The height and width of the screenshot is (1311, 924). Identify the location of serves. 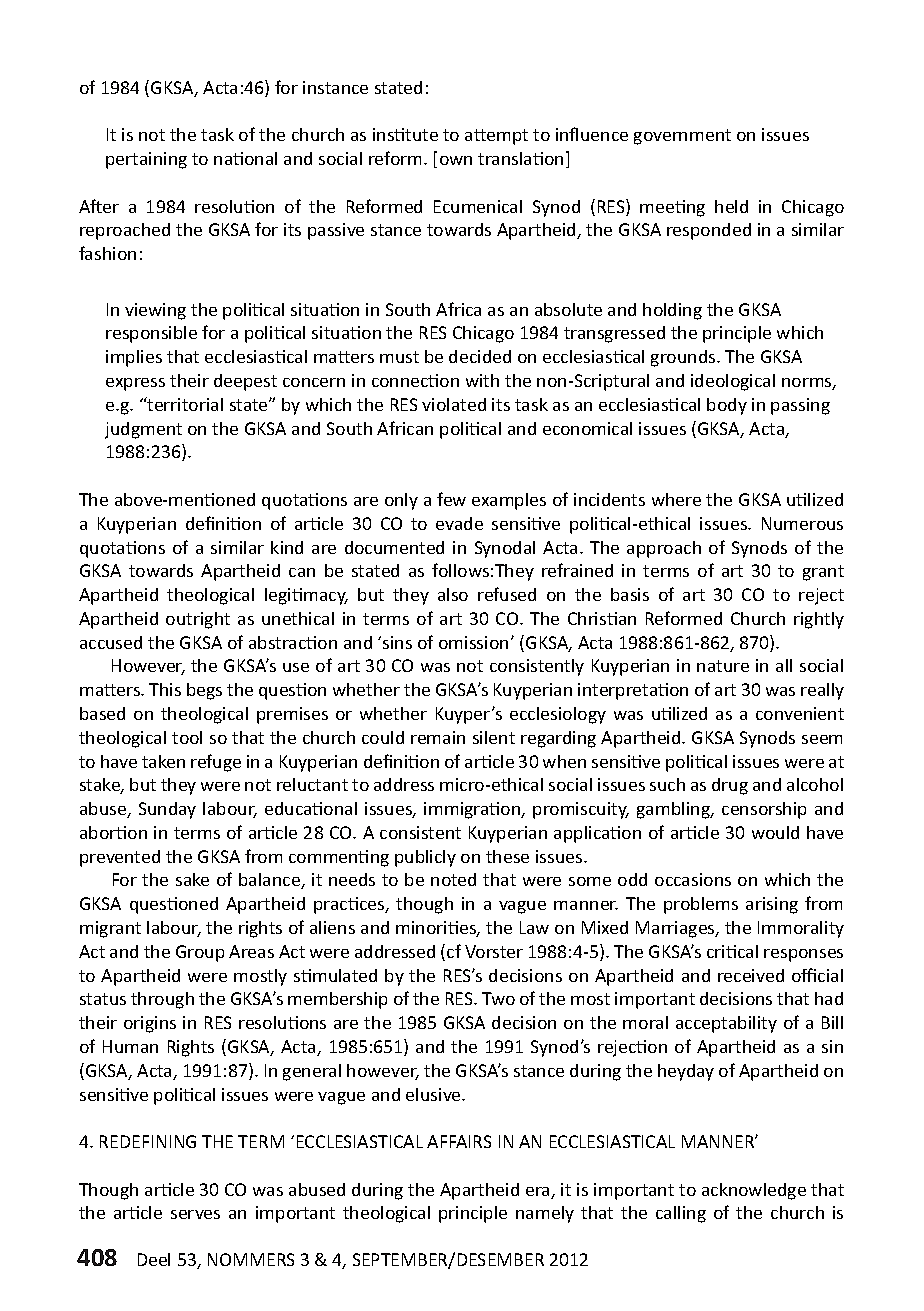
(195, 1214).
